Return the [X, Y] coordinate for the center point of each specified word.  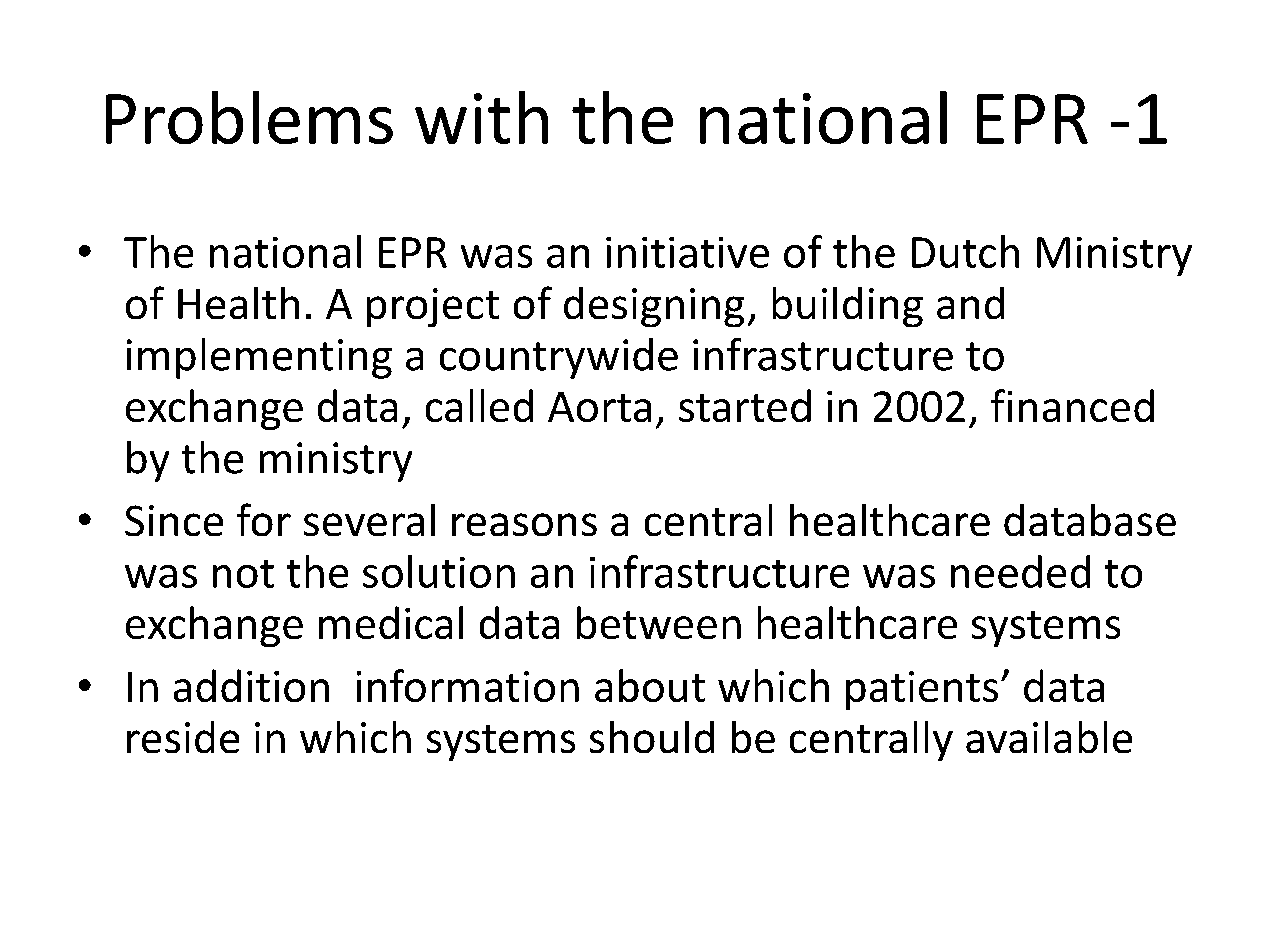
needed [1020, 571]
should [652, 737]
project [433, 307]
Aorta [599, 407]
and [970, 303]
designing [654, 307]
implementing [259, 358]
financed [1072, 405]
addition [251, 685]
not [243, 574]
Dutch [965, 251]
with [481, 117]
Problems [249, 117]
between [659, 622]
